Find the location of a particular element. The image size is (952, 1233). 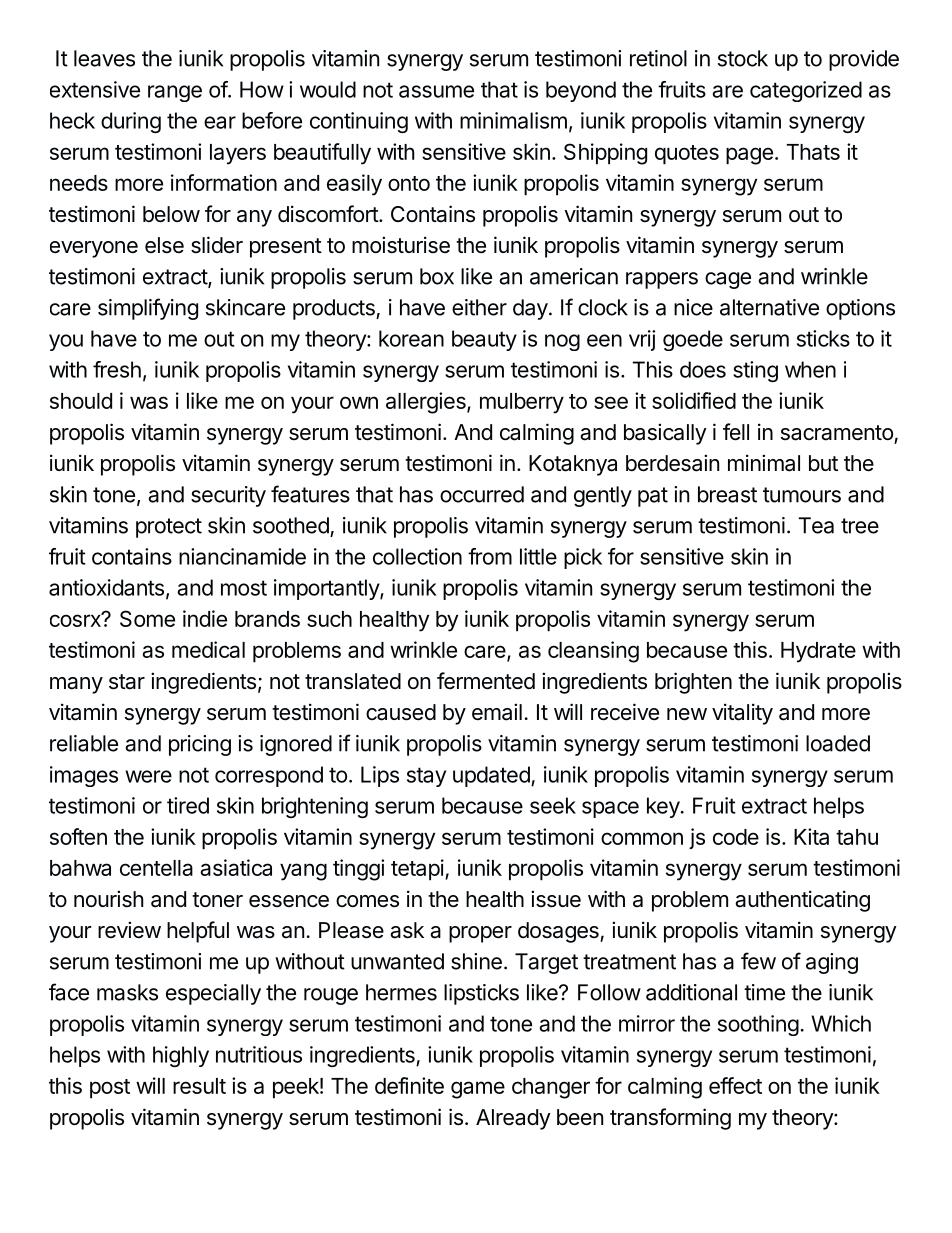

Some is located at coordinates (147, 618).
